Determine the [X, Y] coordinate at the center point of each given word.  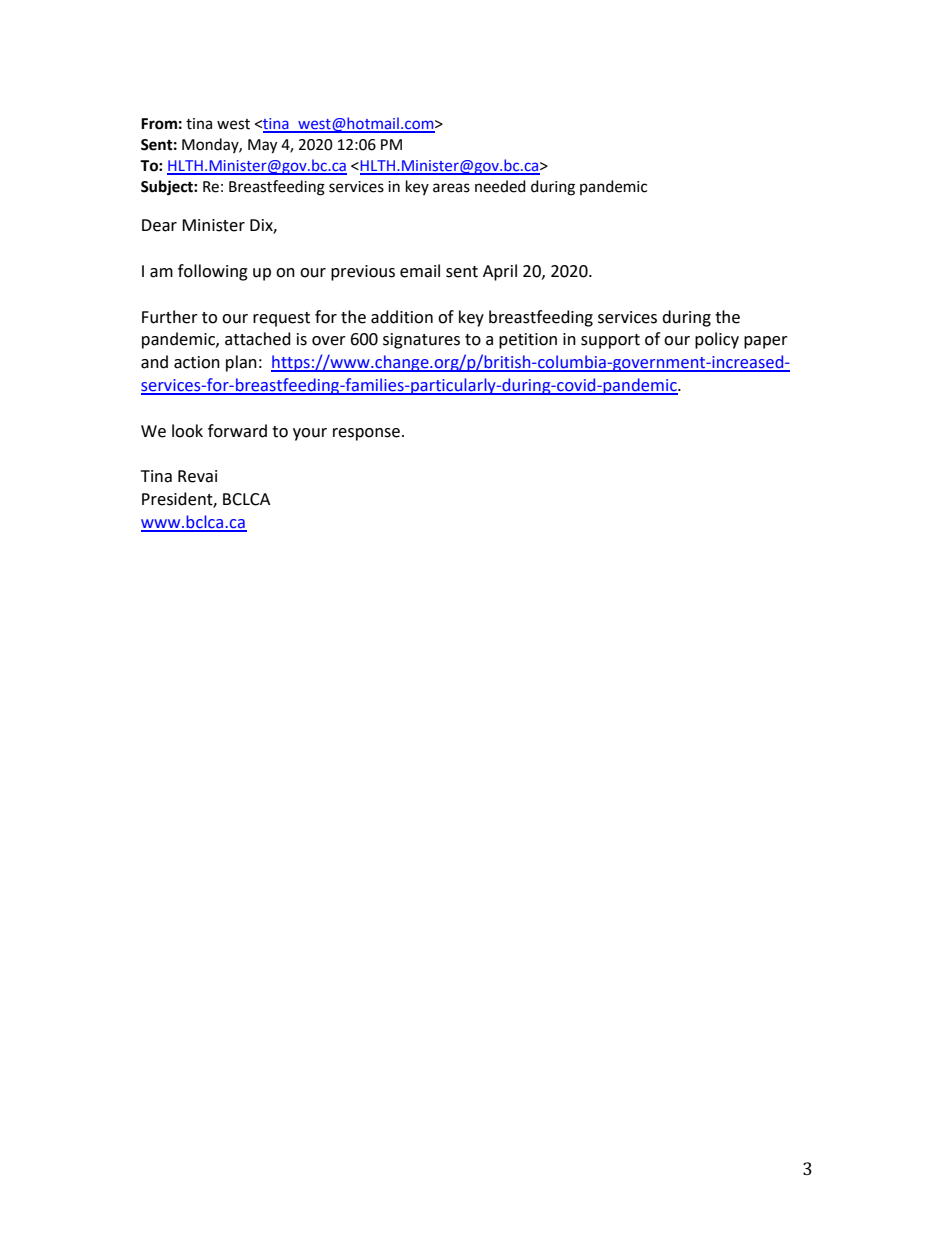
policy [717, 340]
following [213, 272]
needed [500, 186]
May [262, 146]
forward [237, 431]
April [500, 272]
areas [451, 188]
